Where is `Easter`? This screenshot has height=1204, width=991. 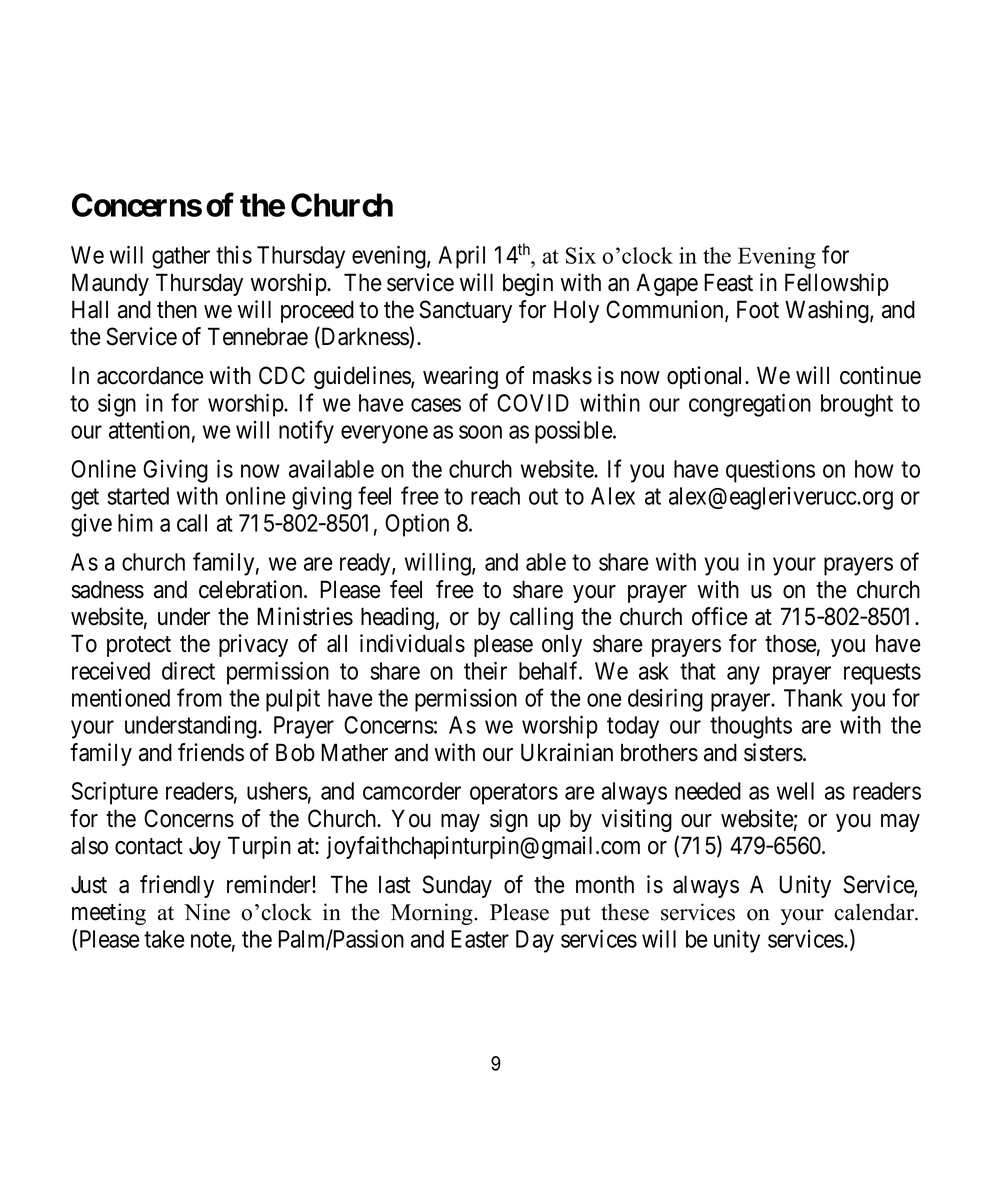
Easter is located at coordinates (480, 939).
